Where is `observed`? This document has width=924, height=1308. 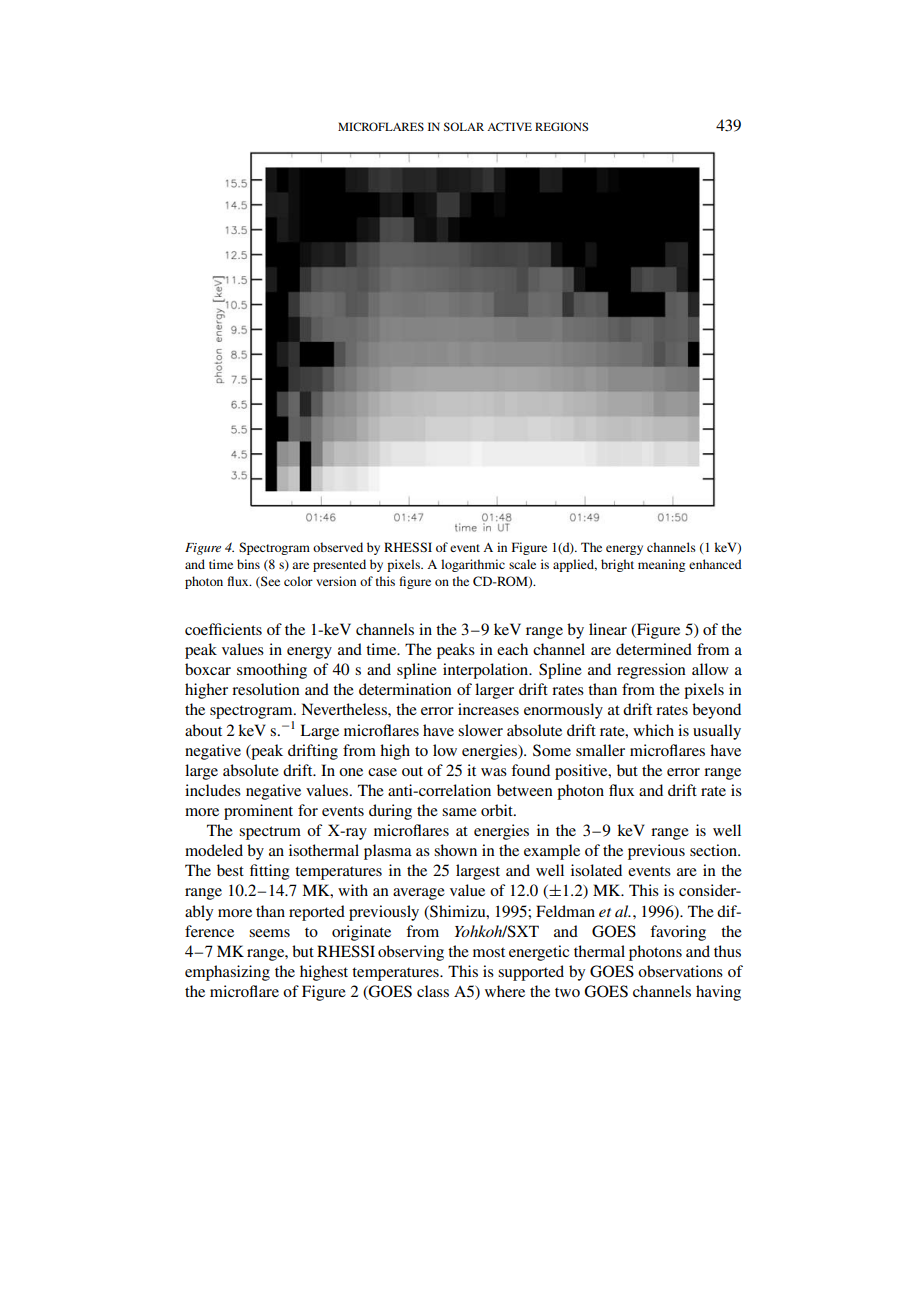
observed is located at coordinates (338, 547).
